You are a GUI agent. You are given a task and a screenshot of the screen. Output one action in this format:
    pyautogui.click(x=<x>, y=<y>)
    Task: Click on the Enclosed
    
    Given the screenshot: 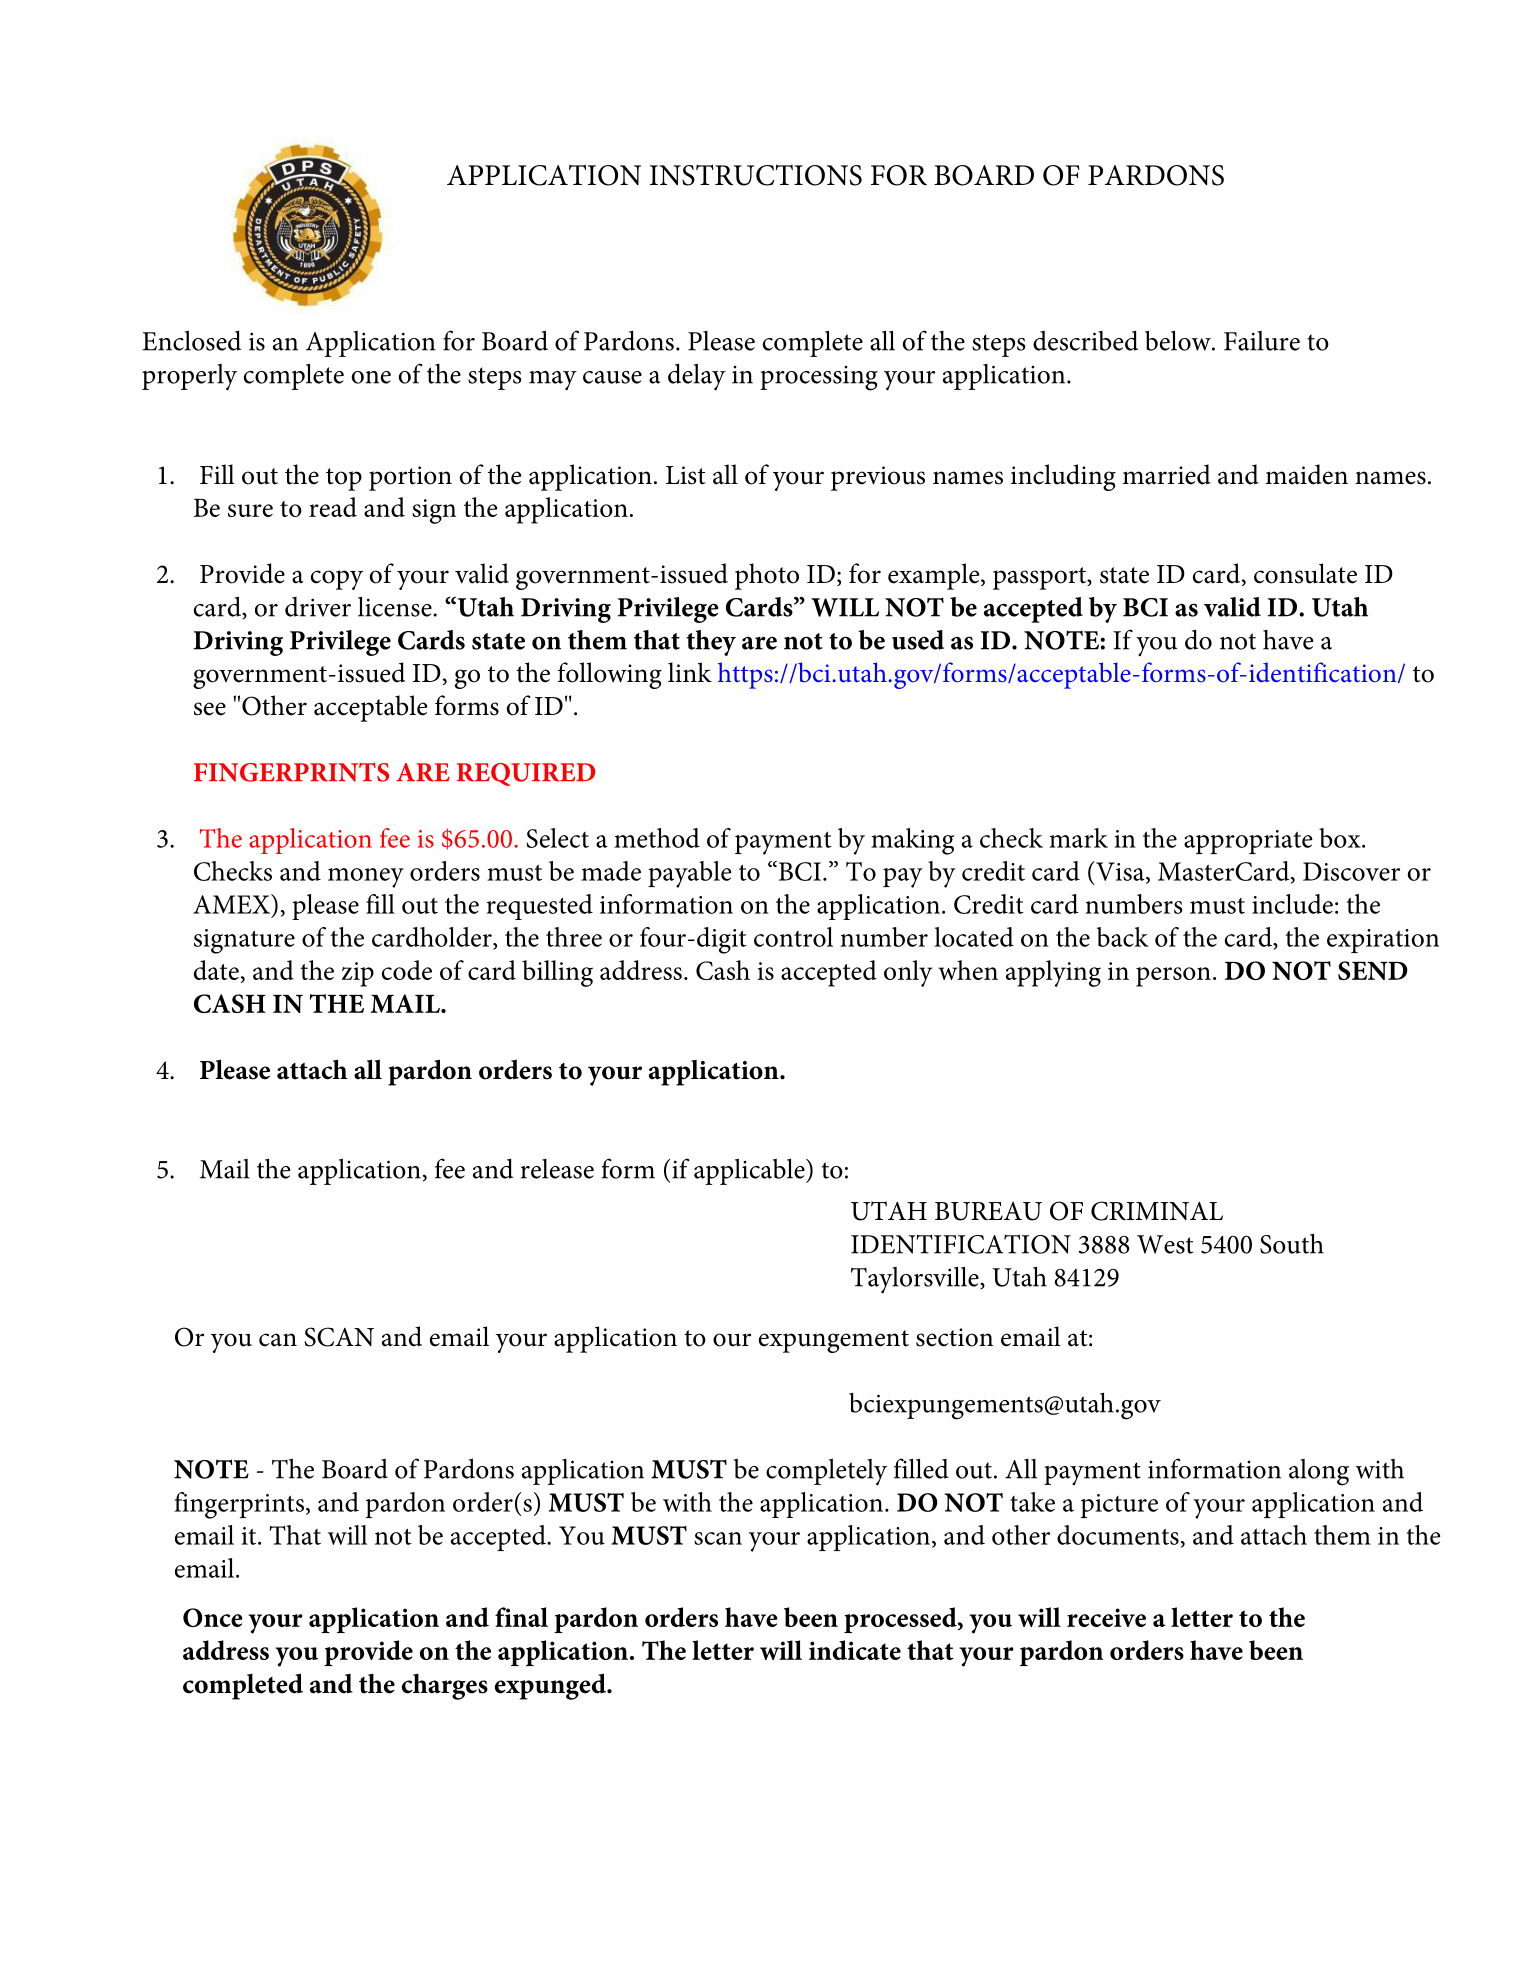 What is the action you would take?
    pyautogui.click(x=191, y=340)
